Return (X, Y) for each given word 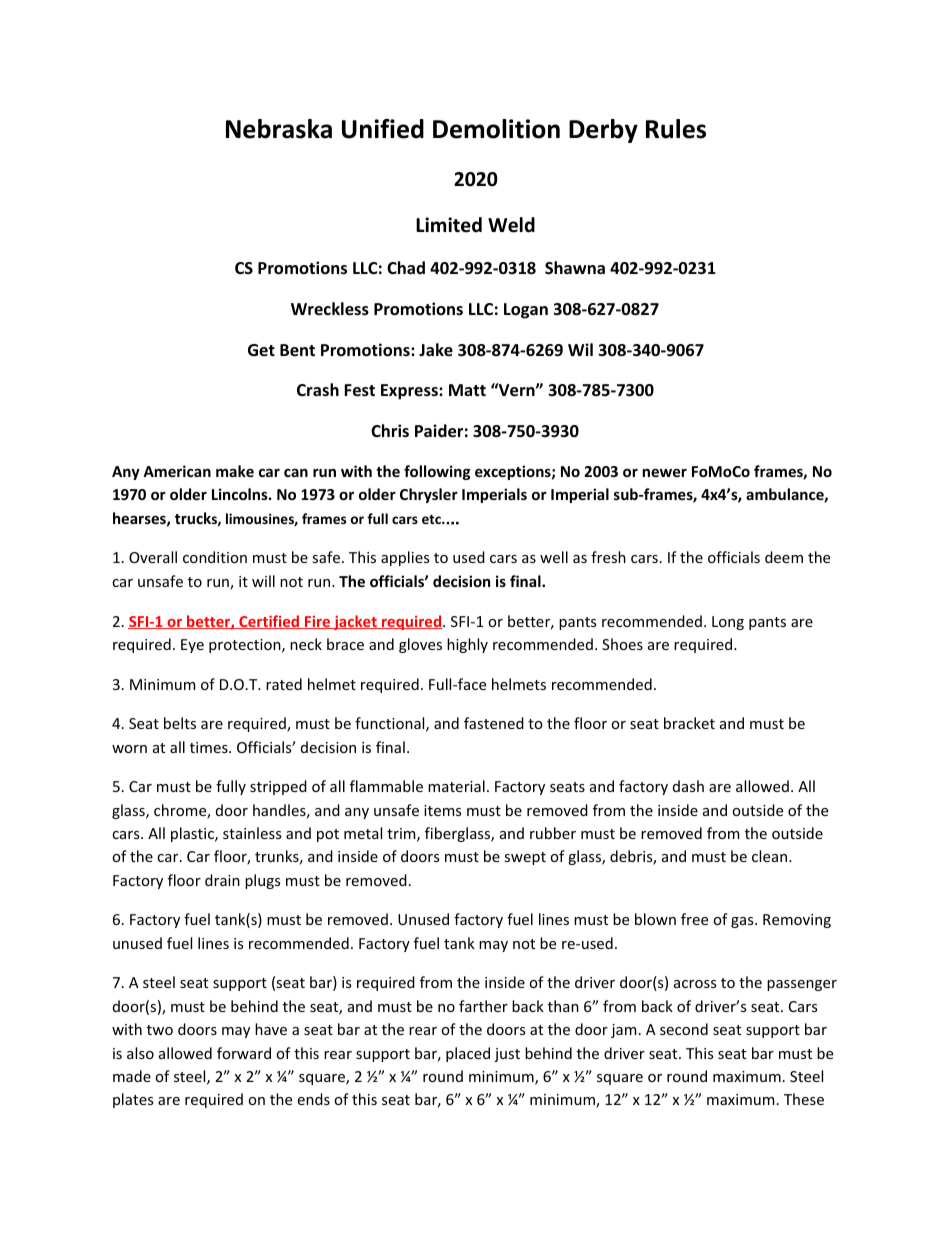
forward (244, 1053)
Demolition (496, 129)
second (684, 1029)
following (437, 472)
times (210, 747)
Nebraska (279, 129)
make (235, 471)
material (456, 786)
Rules (676, 129)
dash (688, 786)
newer (664, 472)
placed (468, 1054)
